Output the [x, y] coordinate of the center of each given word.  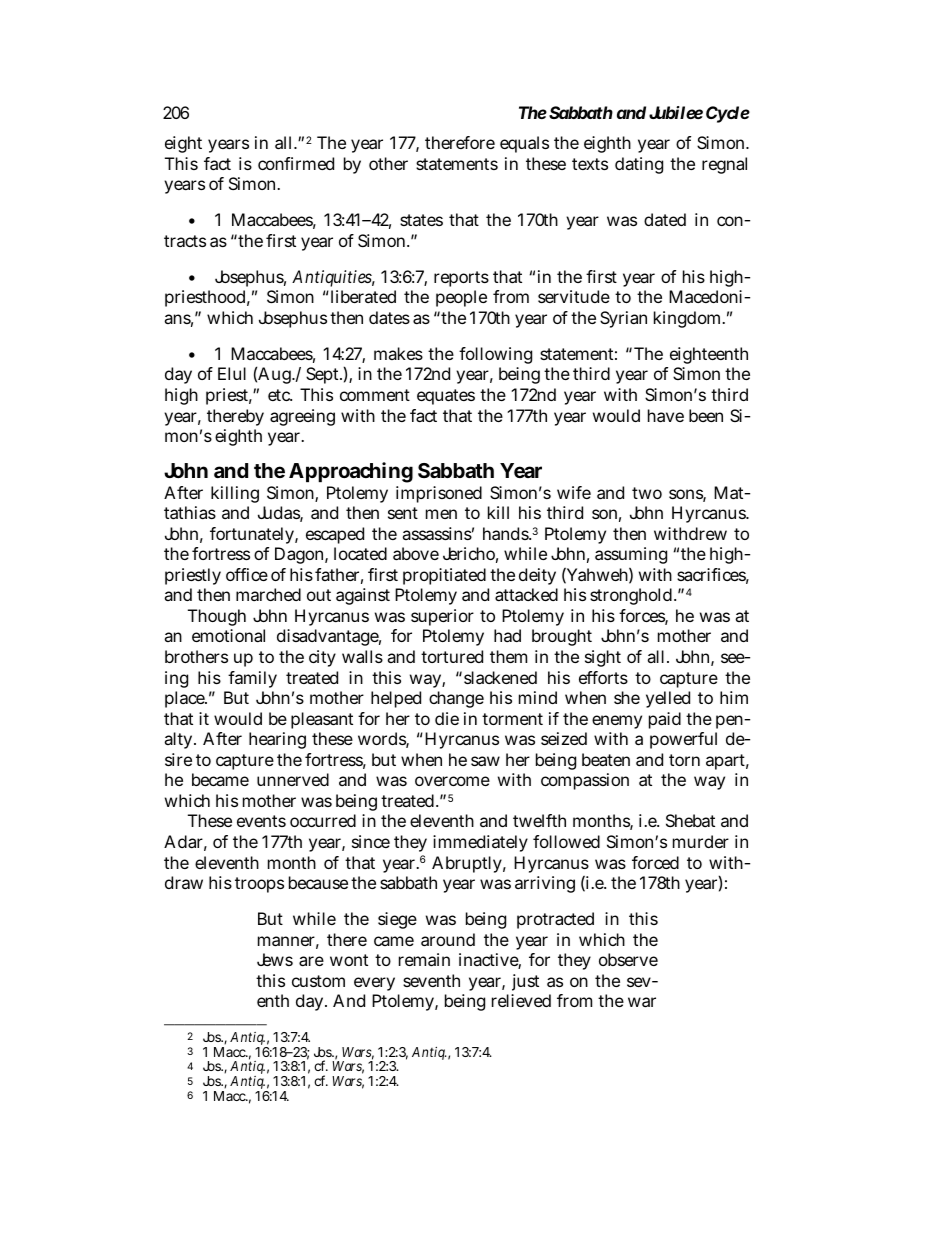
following [495, 355]
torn [684, 760]
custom [318, 981]
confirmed [296, 163]
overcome [452, 781]
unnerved [293, 779]
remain [424, 959]
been [706, 415]
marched [268, 594]
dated [665, 219]
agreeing [302, 417]
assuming [631, 557]
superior [442, 617]
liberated [362, 296]
